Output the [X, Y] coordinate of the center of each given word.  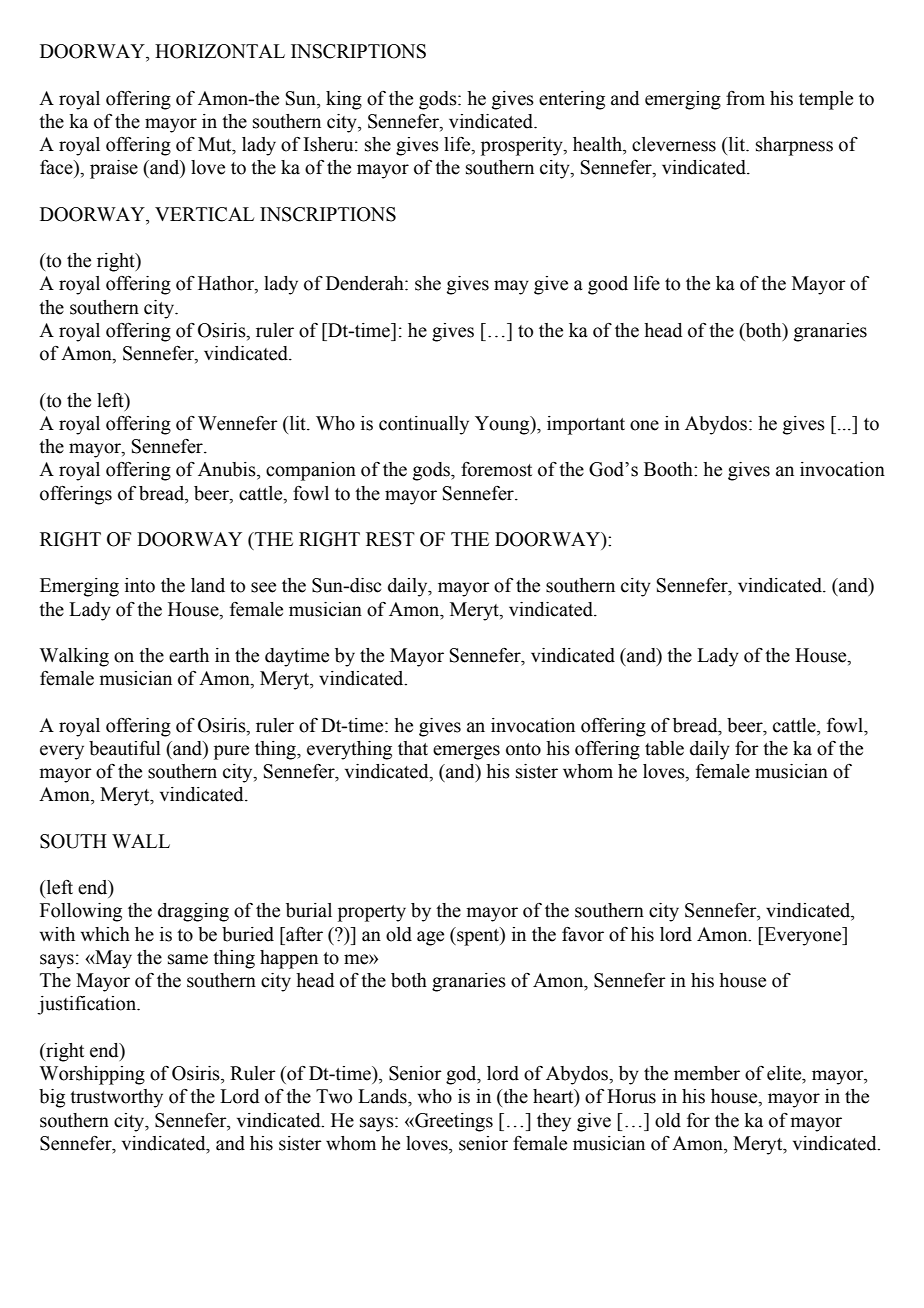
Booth [669, 469]
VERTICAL [204, 214]
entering [572, 100]
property [372, 913]
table [664, 748]
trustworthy [116, 1098]
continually [424, 425]
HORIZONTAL [220, 51]
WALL [141, 841]
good [608, 285]
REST [390, 539]
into [140, 585]
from [745, 98]
